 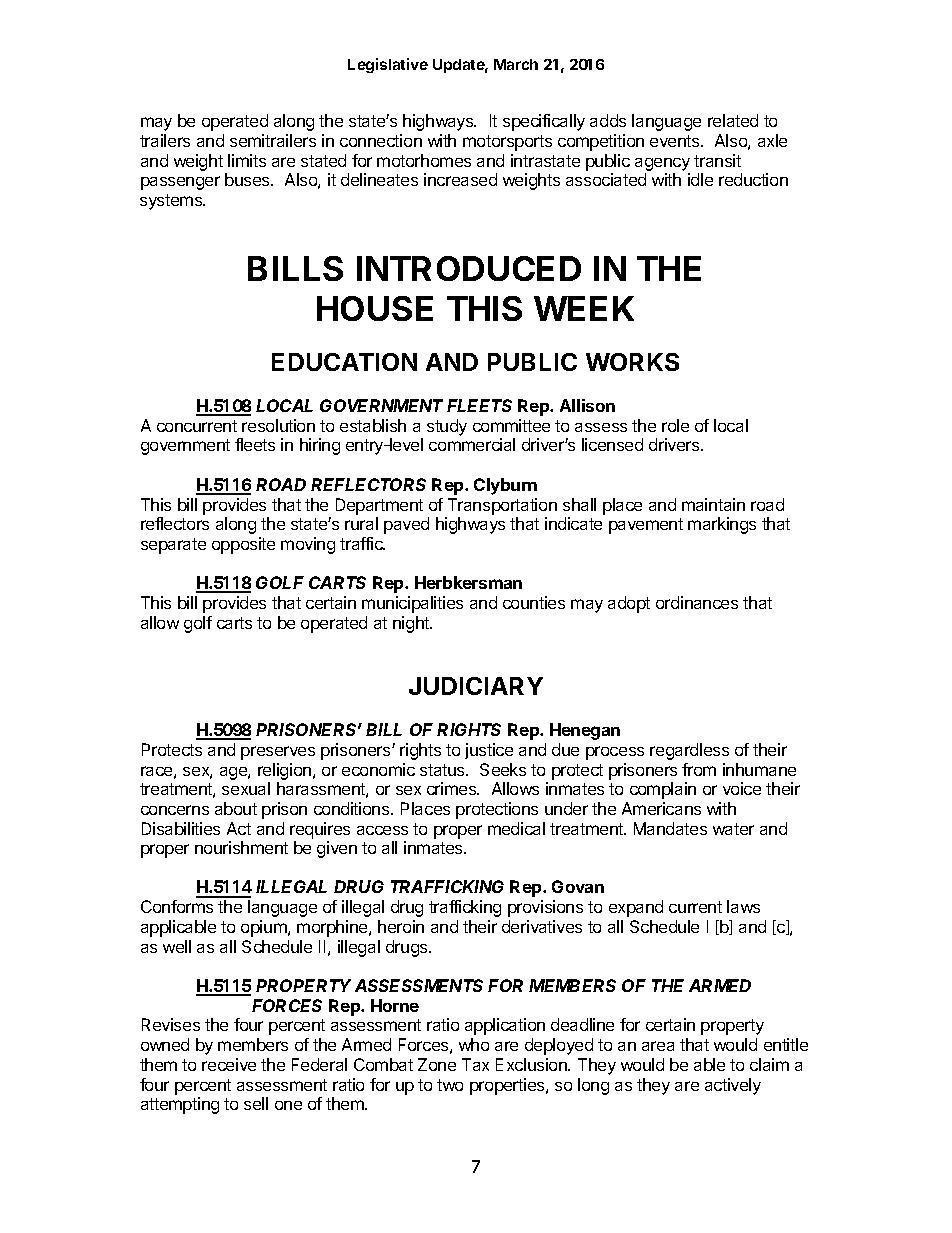 What do you see at coordinates (243, 545) in the image?
I see `opposite` at bounding box center [243, 545].
